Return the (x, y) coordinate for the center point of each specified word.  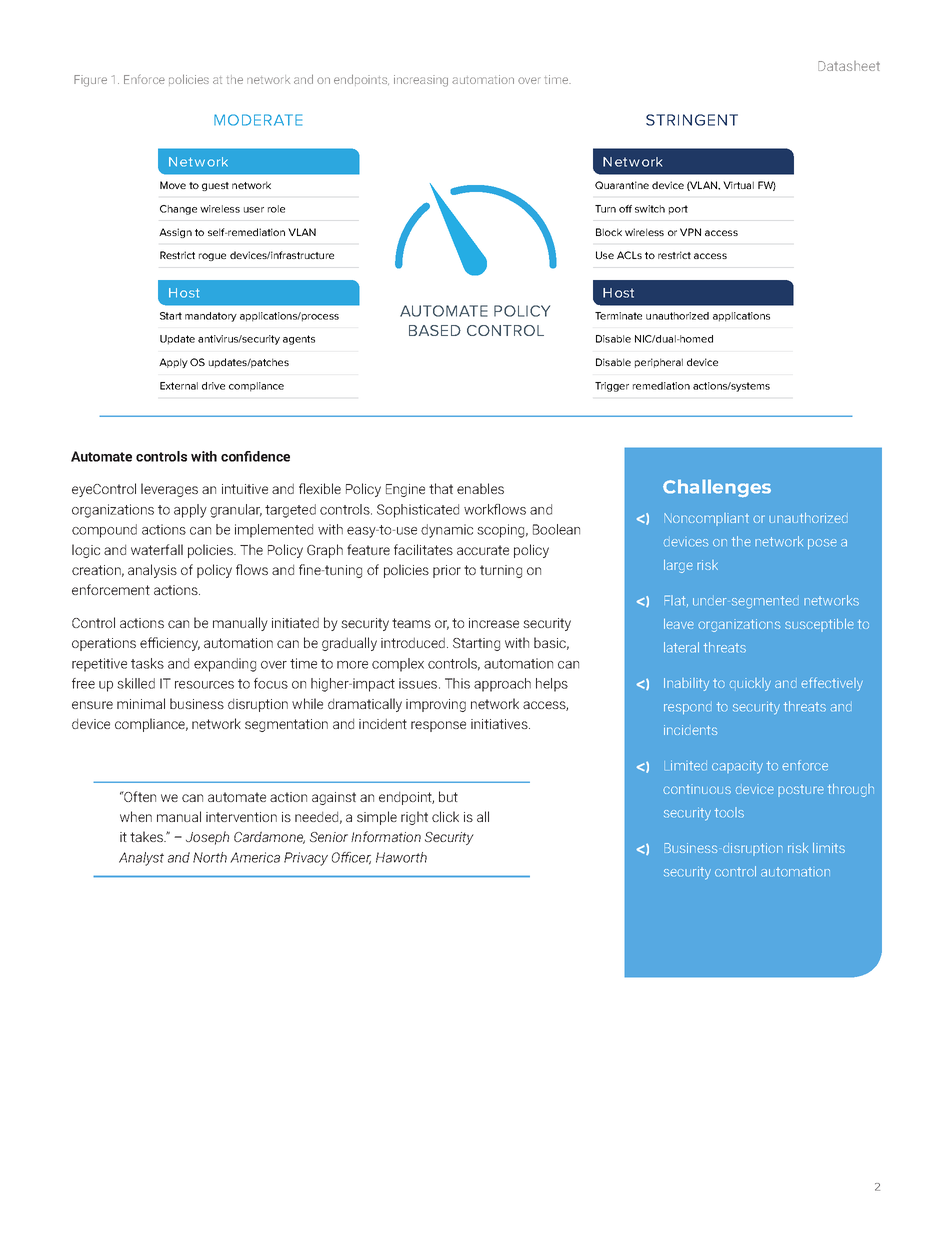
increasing (421, 81)
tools (729, 812)
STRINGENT (692, 120)
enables (480, 488)
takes (148, 836)
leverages (169, 490)
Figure (90, 81)
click (445, 816)
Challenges (717, 488)
